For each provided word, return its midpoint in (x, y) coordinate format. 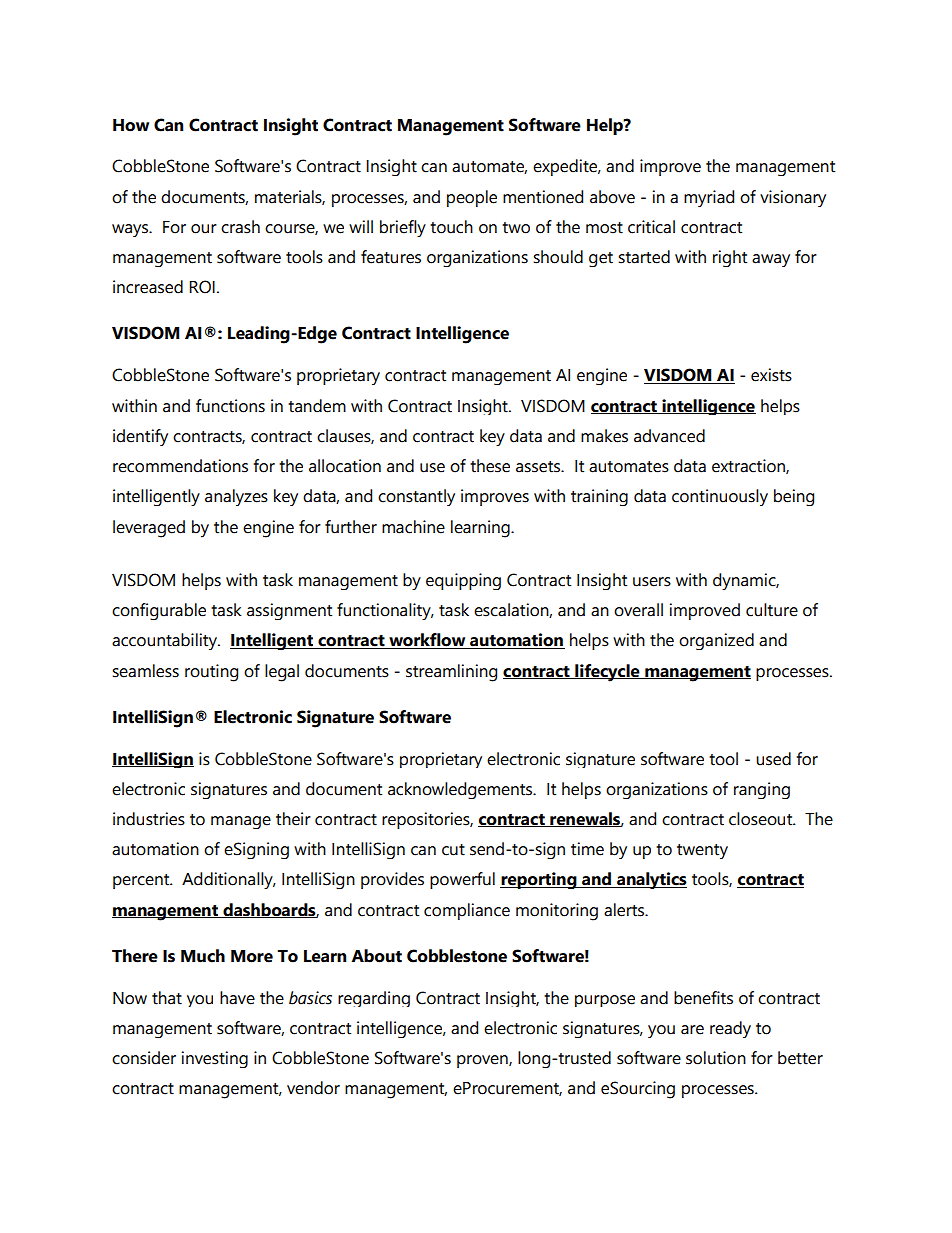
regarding (374, 999)
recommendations (180, 466)
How (131, 125)
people (472, 198)
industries (149, 819)
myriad (709, 198)
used (773, 759)
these (490, 466)
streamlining (451, 673)
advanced (669, 436)
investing (215, 1059)
